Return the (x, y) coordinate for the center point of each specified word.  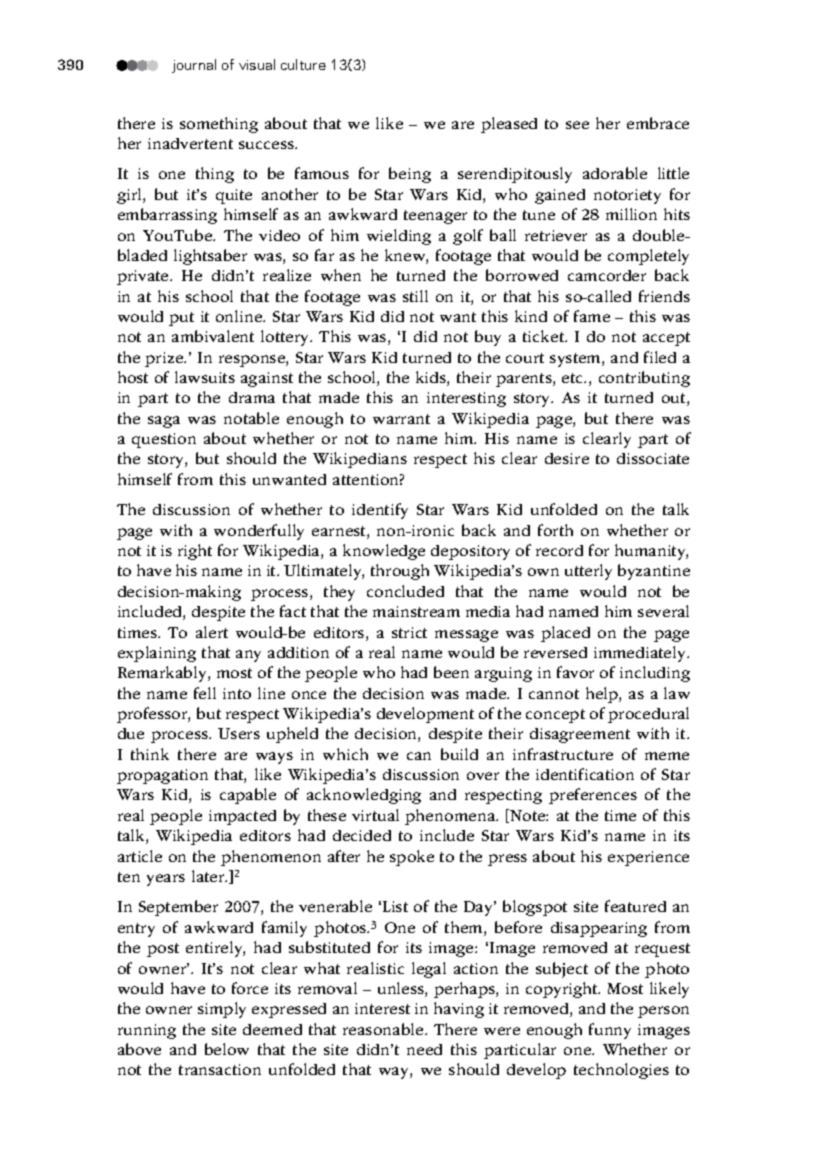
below (227, 1049)
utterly (588, 572)
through (400, 572)
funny (610, 1031)
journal (194, 66)
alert (212, 632)
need (424, 1049)
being (410, 175)
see (577, 125)
